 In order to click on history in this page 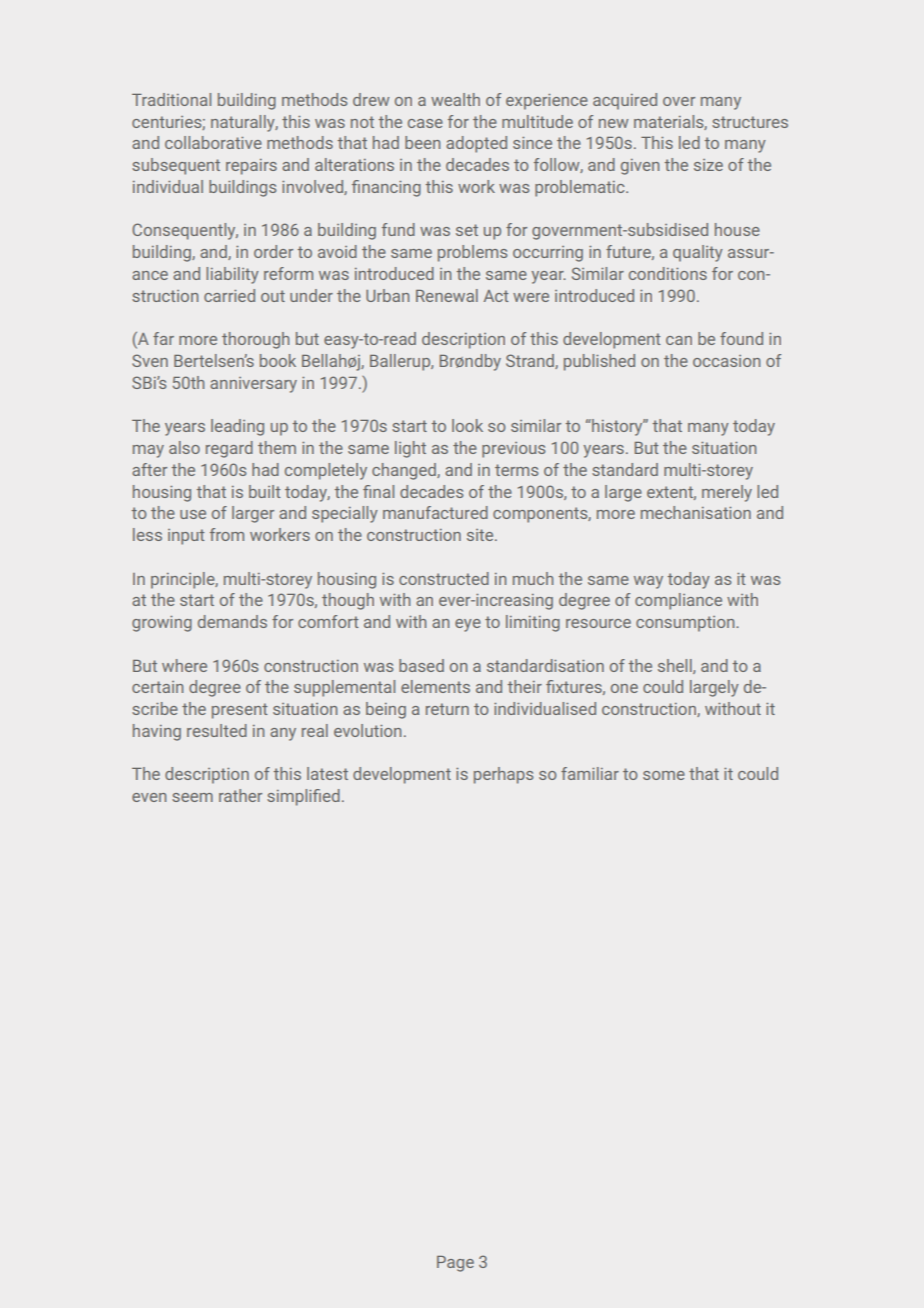, I will do `click(617, 427)`.
